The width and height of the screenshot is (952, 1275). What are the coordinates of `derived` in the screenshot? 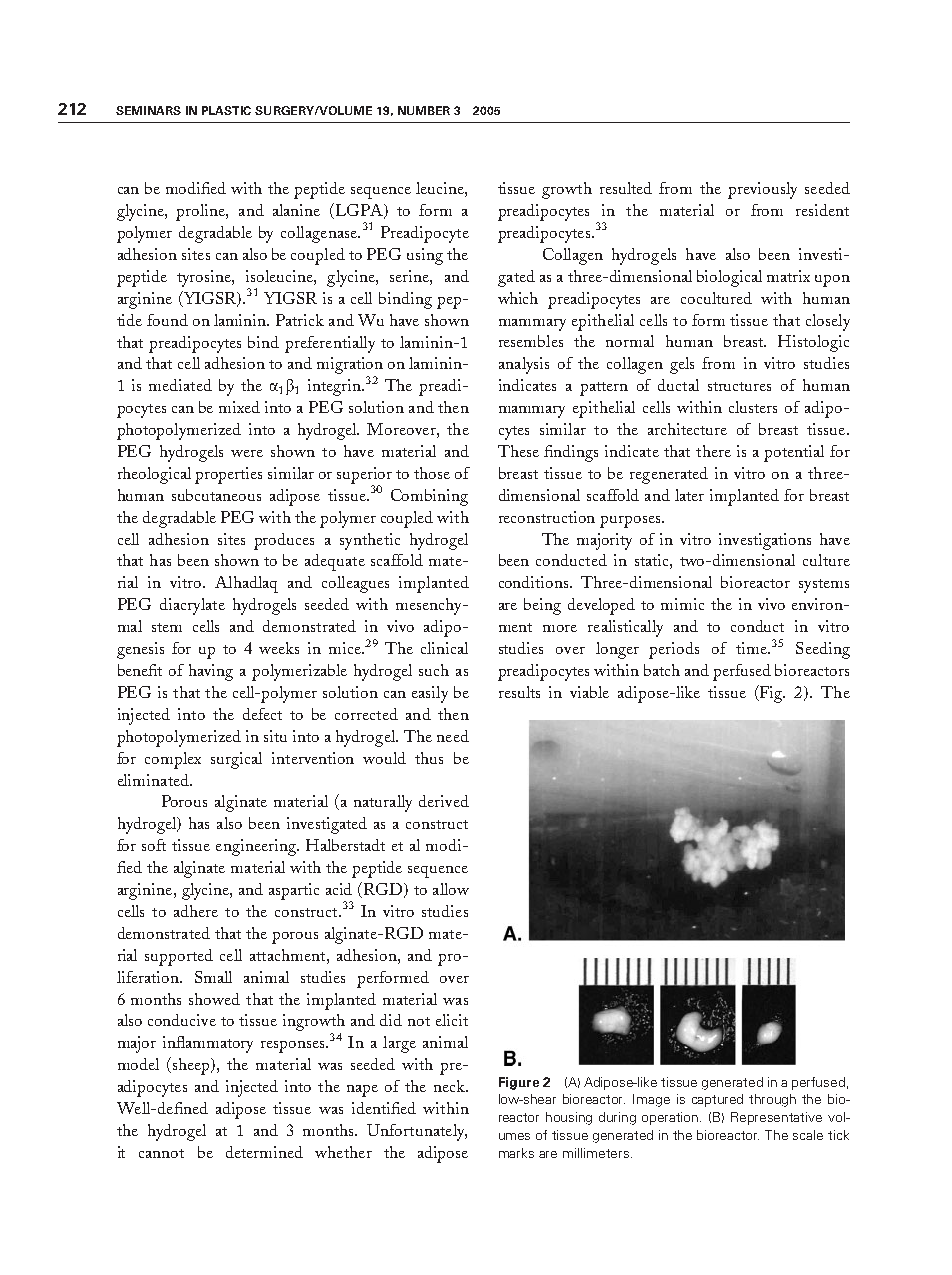 It's located at (444, 801).
